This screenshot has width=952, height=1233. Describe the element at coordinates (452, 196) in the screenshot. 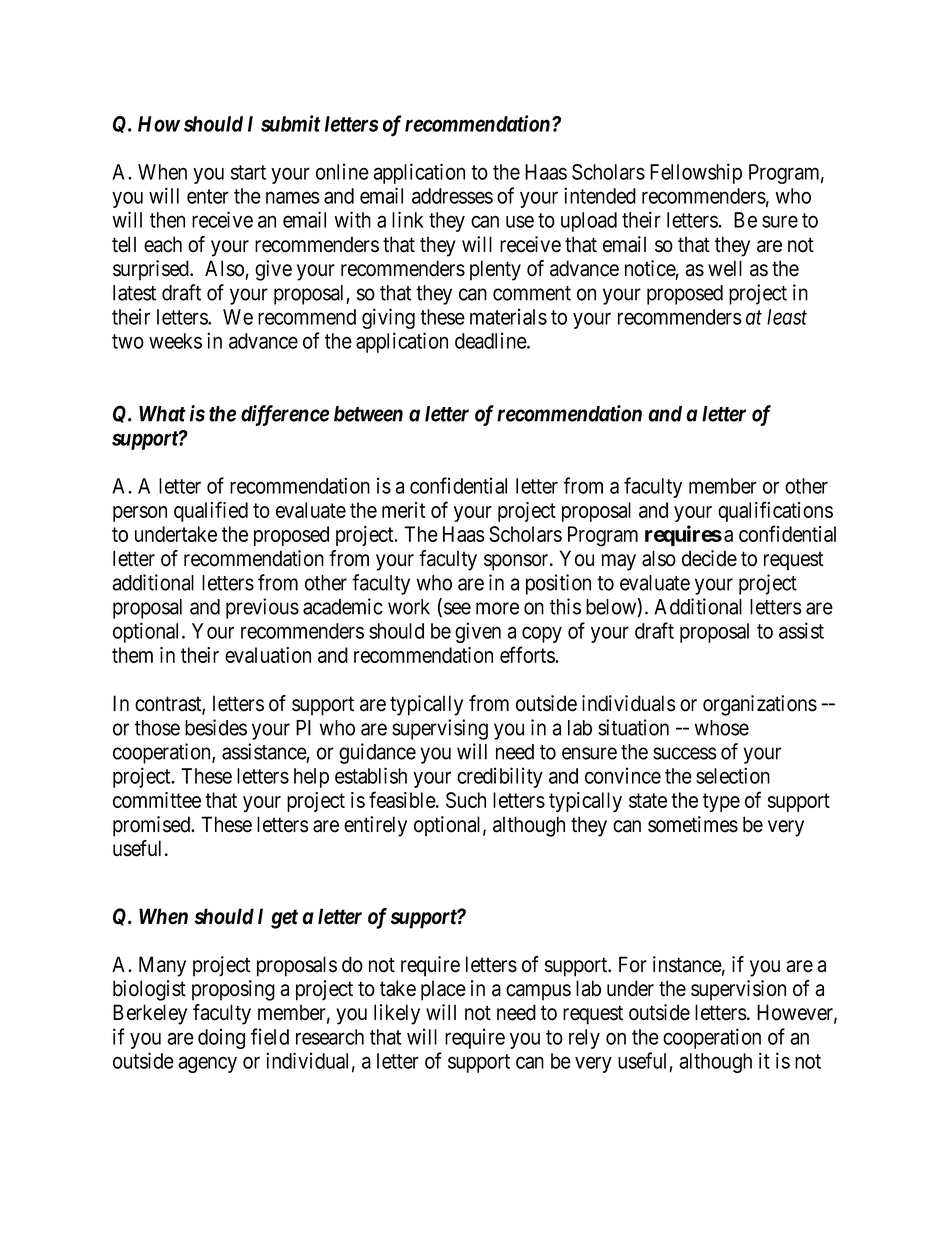

I see `addresses` at that location.
